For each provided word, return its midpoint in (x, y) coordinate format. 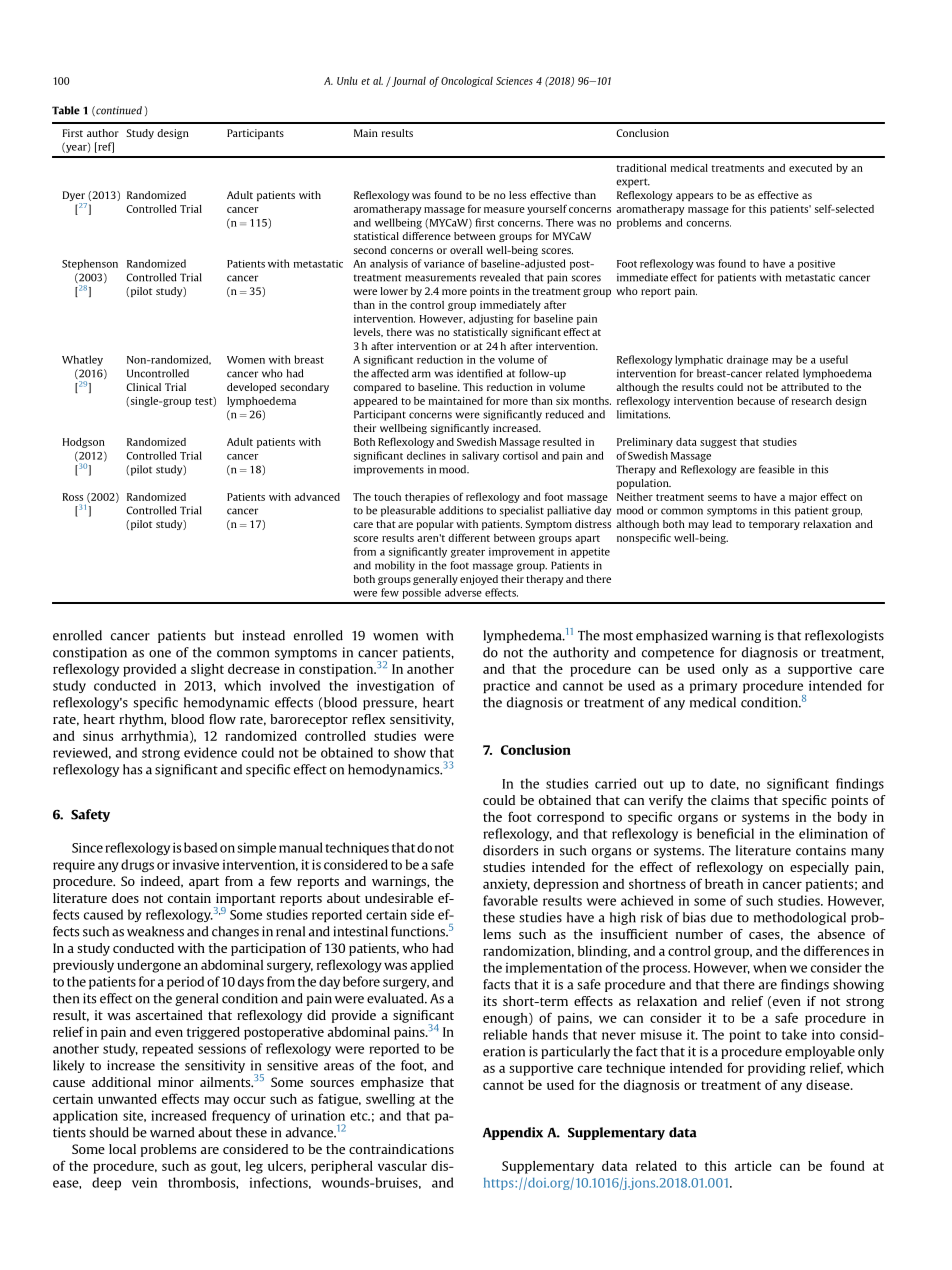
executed (810, 168)
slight (207, 670)
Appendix (513, 1133)
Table (66, 110)
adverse (463, 592)
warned (172, 1132)
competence (678, 654)
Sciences (514, 81)
